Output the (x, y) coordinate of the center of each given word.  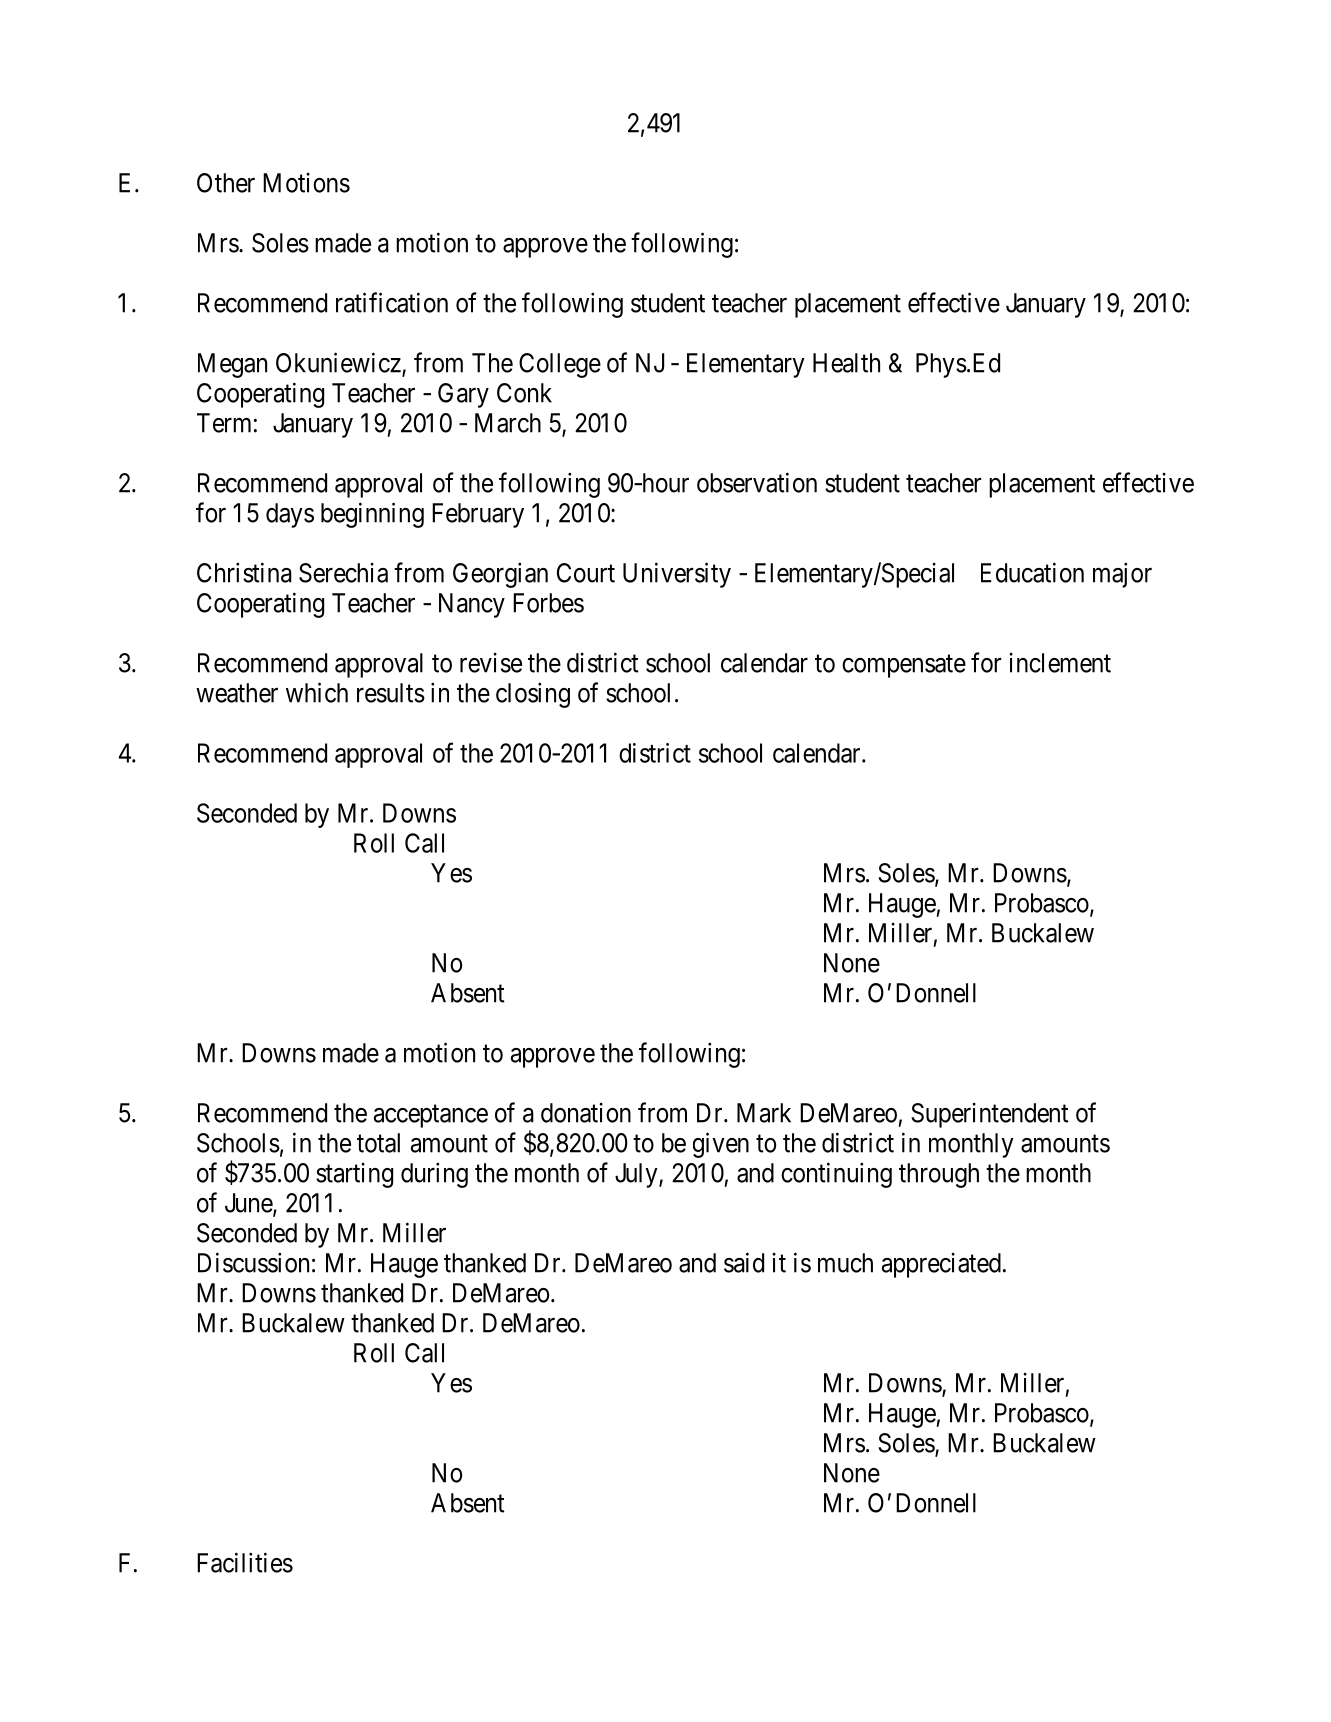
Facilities (245, 1562)
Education (1032, 572)
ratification (392, 302)
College (560, 365)
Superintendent (990, 1115)
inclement (1060, 663)
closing (533, 695)
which (317, 692)
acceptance (431, 1116)
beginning (372, 515)
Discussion (253, 1262)
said (744, 1262)
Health (846, 363)
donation (586, 1113)
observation (757, 482)
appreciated (941, 1265)
